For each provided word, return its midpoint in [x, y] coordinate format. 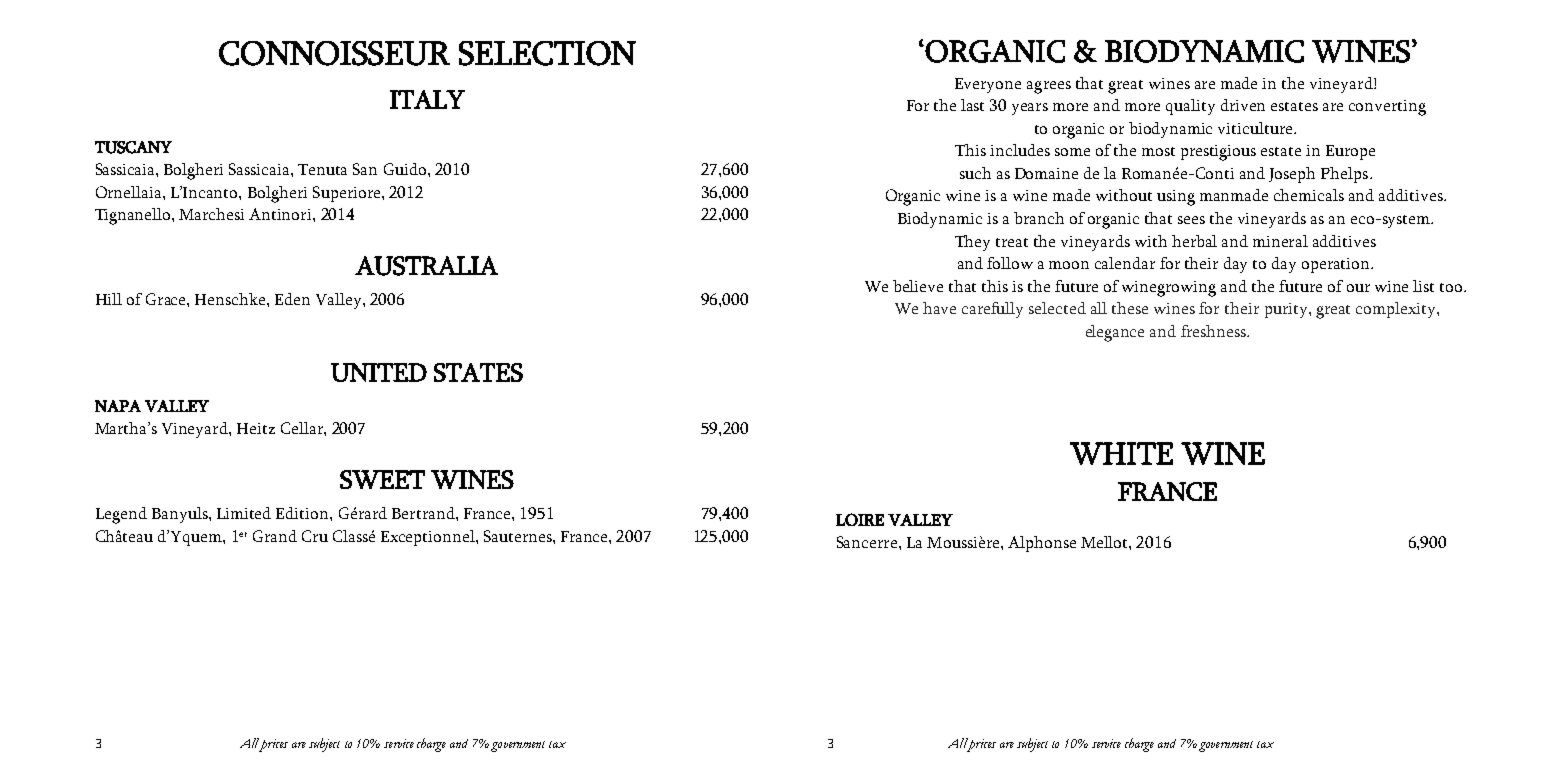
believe [918, 286]
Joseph [1292, 175]
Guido [406, 169]
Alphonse [1042, 544]
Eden [292, 299]
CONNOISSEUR [334, 53]
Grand [275, 536]
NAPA [118, 406]
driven [1243, 105]
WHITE [1121, 453]
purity [1287, 310]
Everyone [988, 85]
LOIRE [860, 519]
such [975, 173]
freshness [1214, 331]
